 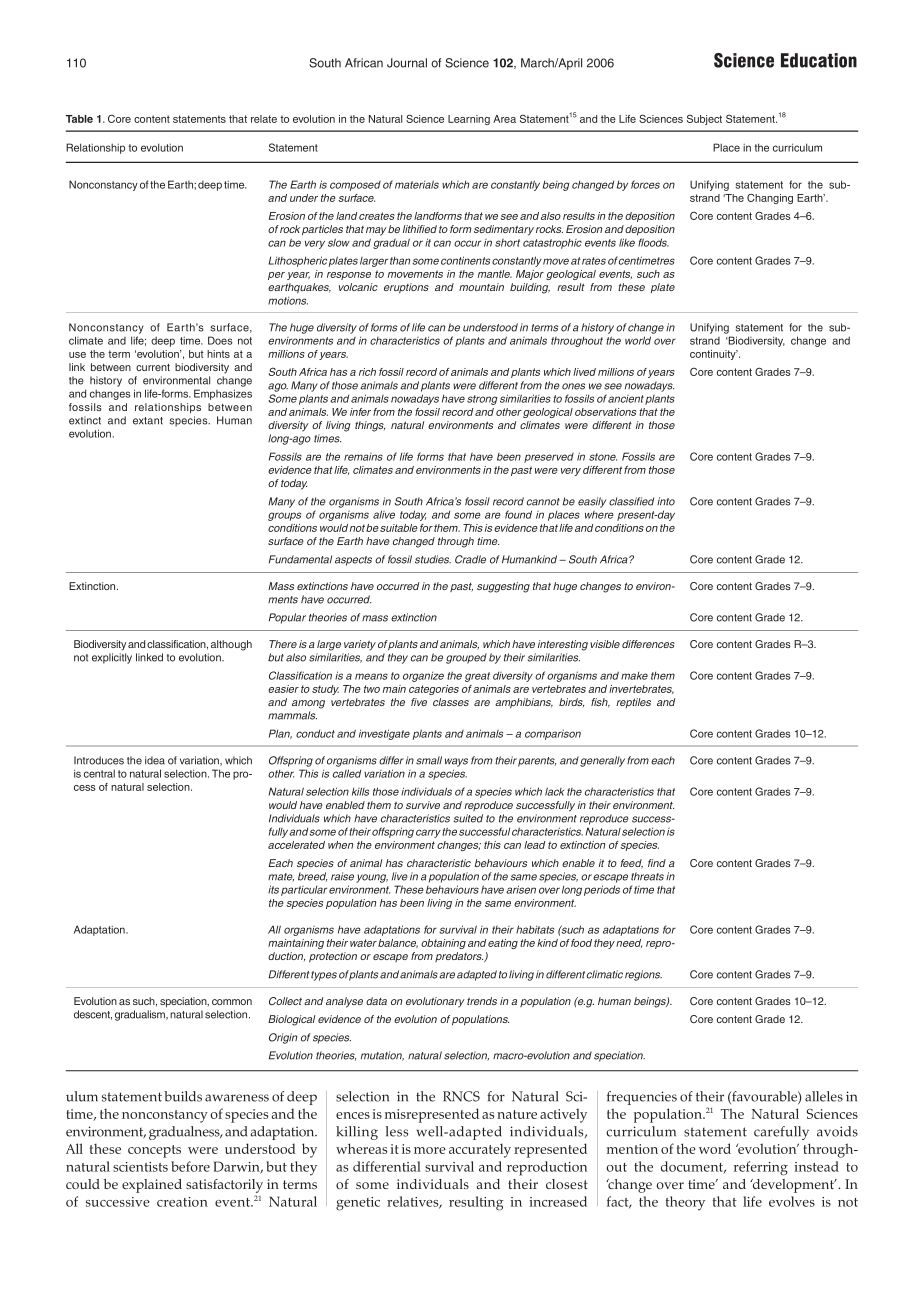 What do you see at coordinates (223, 394) in the screenshot?
I see `Emphasizes` at bounding box center [223, 394].
